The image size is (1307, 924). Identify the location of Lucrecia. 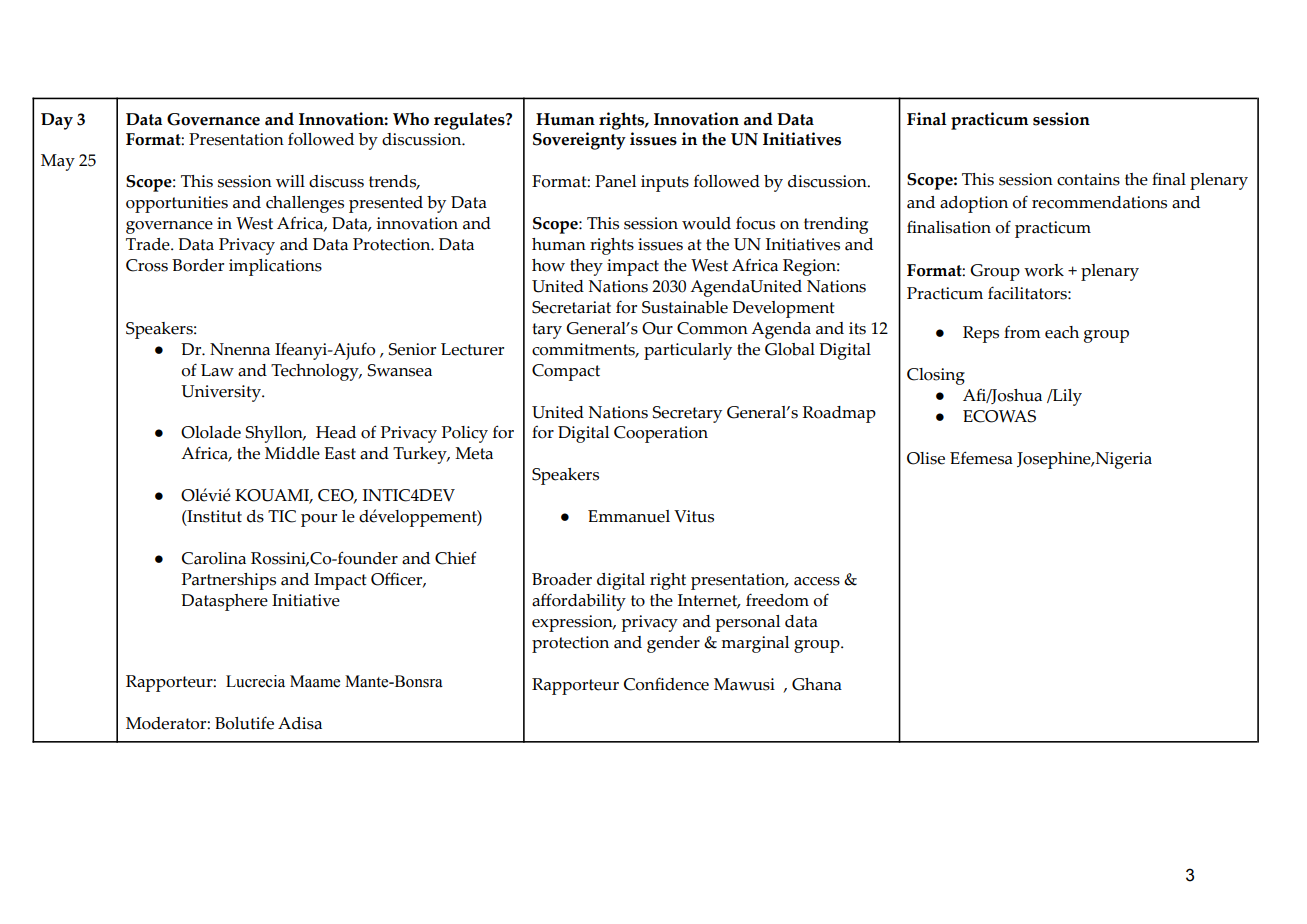
(255, 681).
